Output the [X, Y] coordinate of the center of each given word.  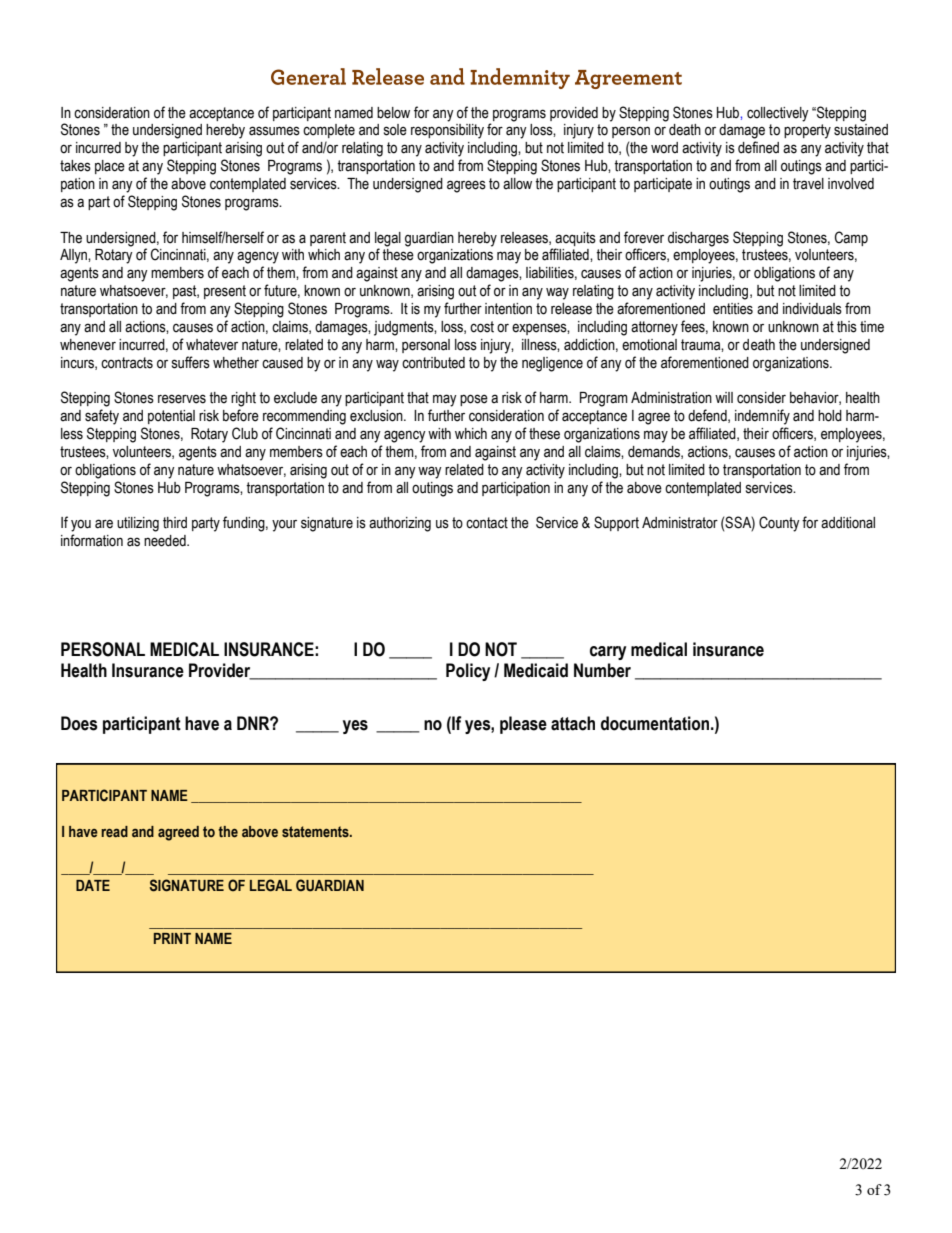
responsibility [447, 131]
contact [487, 523]
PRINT [172, 938]
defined [758, 147]
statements [316, 832]
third [175, 523]
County [779, 524]
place [110, 167]
